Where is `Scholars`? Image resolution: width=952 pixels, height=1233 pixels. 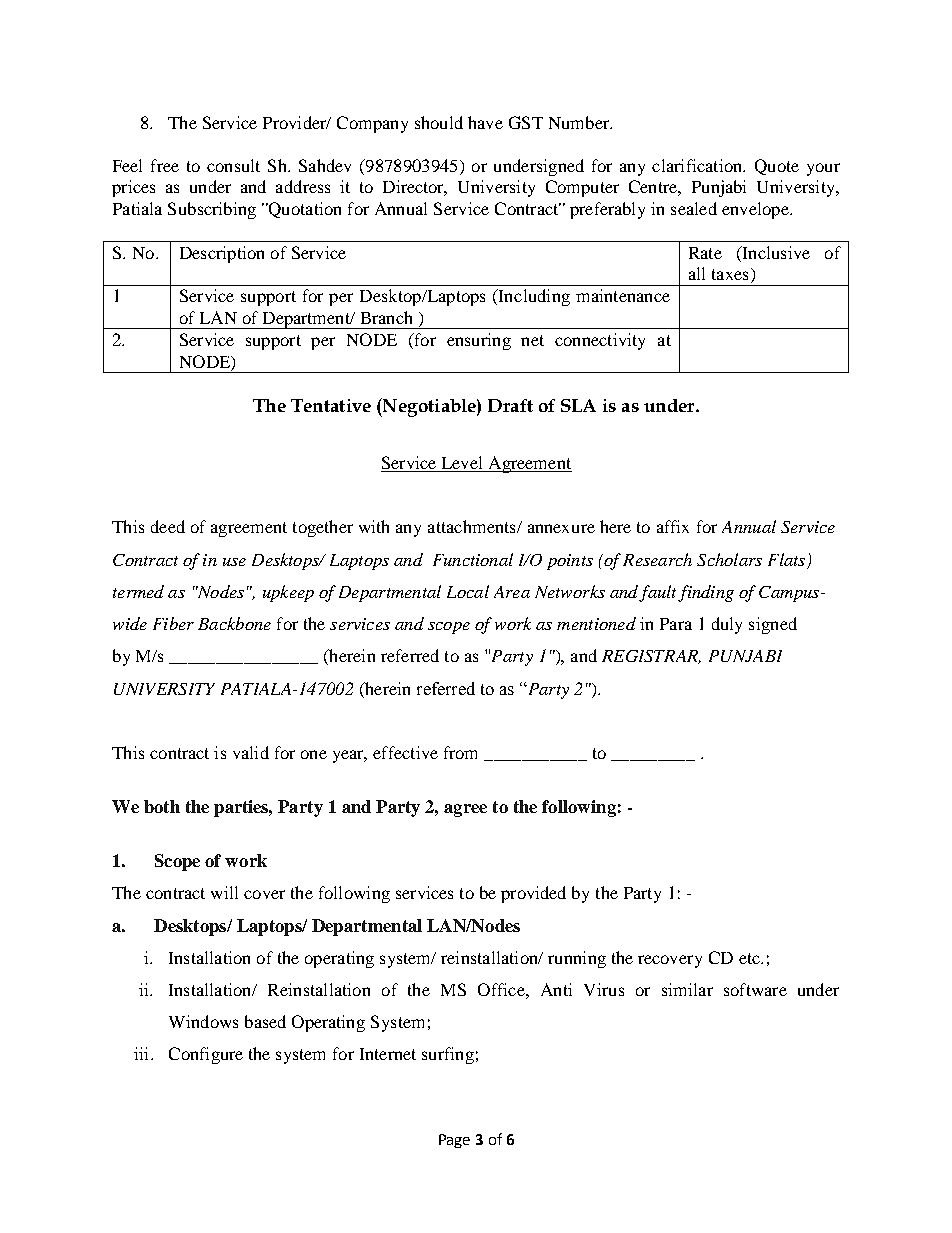
Scholars is located at coordinates (729, 559).
